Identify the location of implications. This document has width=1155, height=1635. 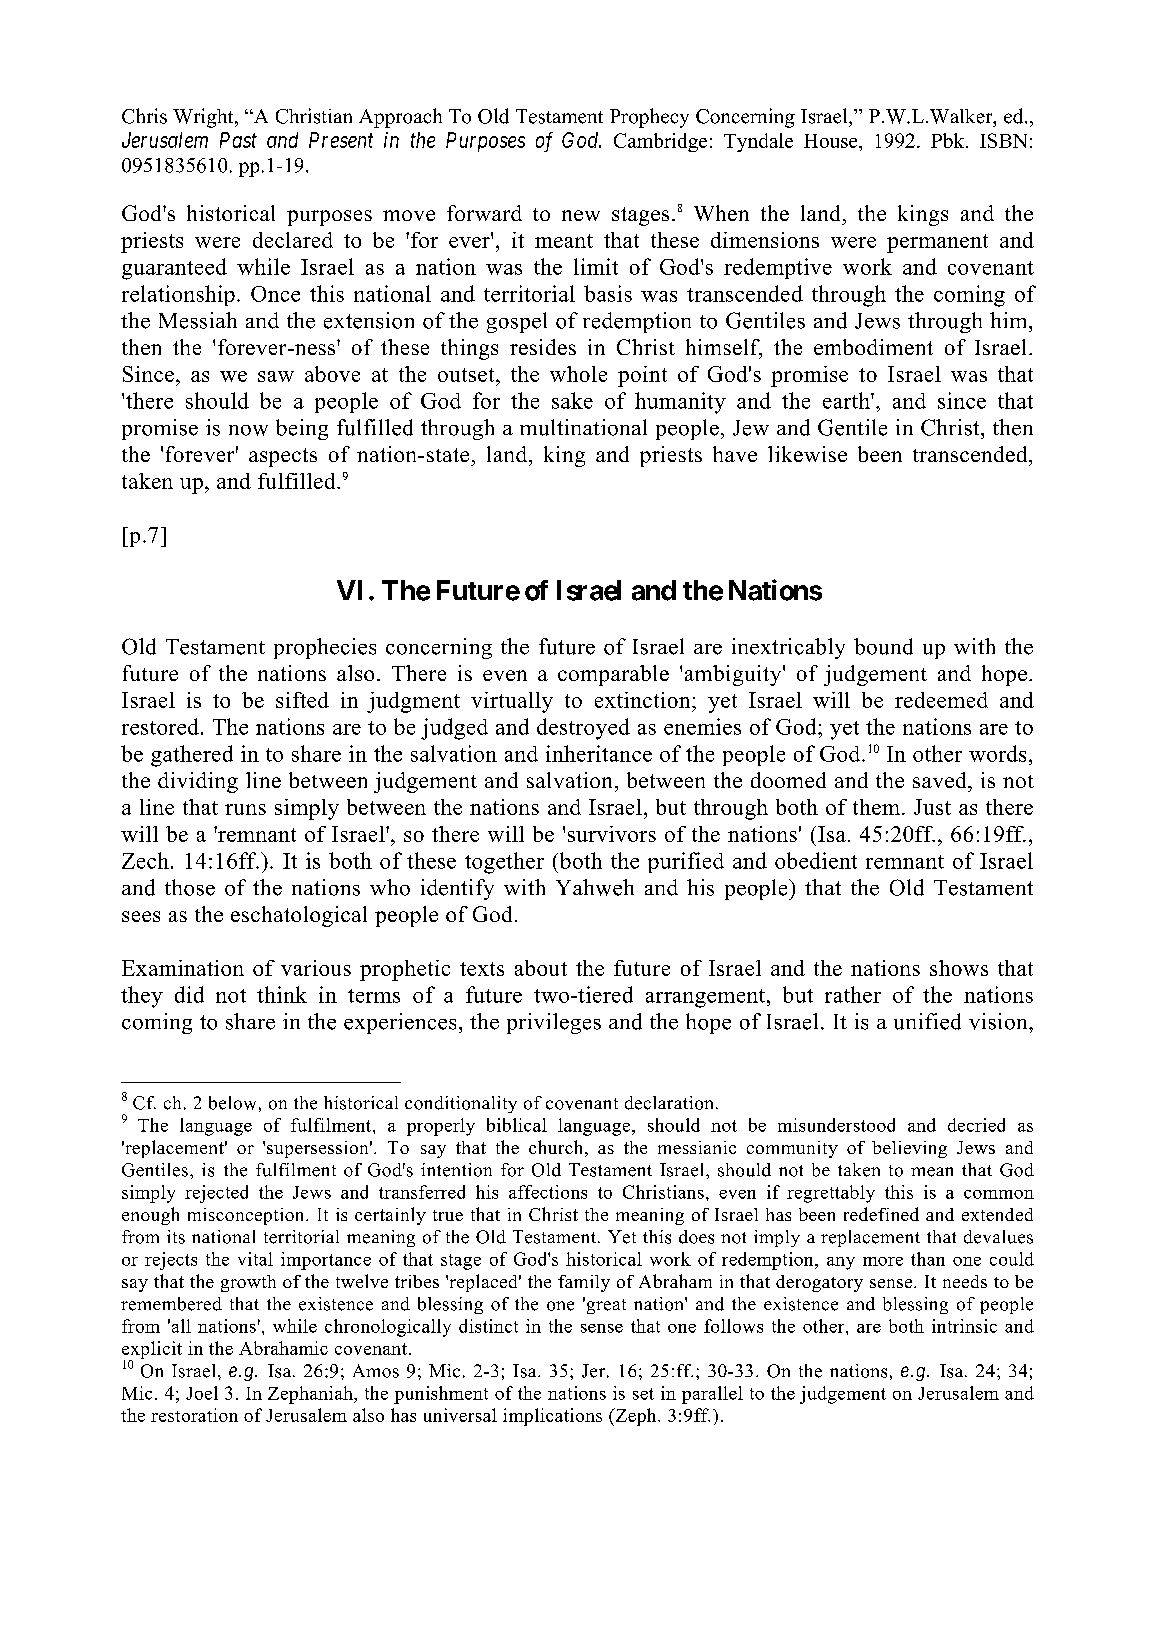
(552, 1417).
